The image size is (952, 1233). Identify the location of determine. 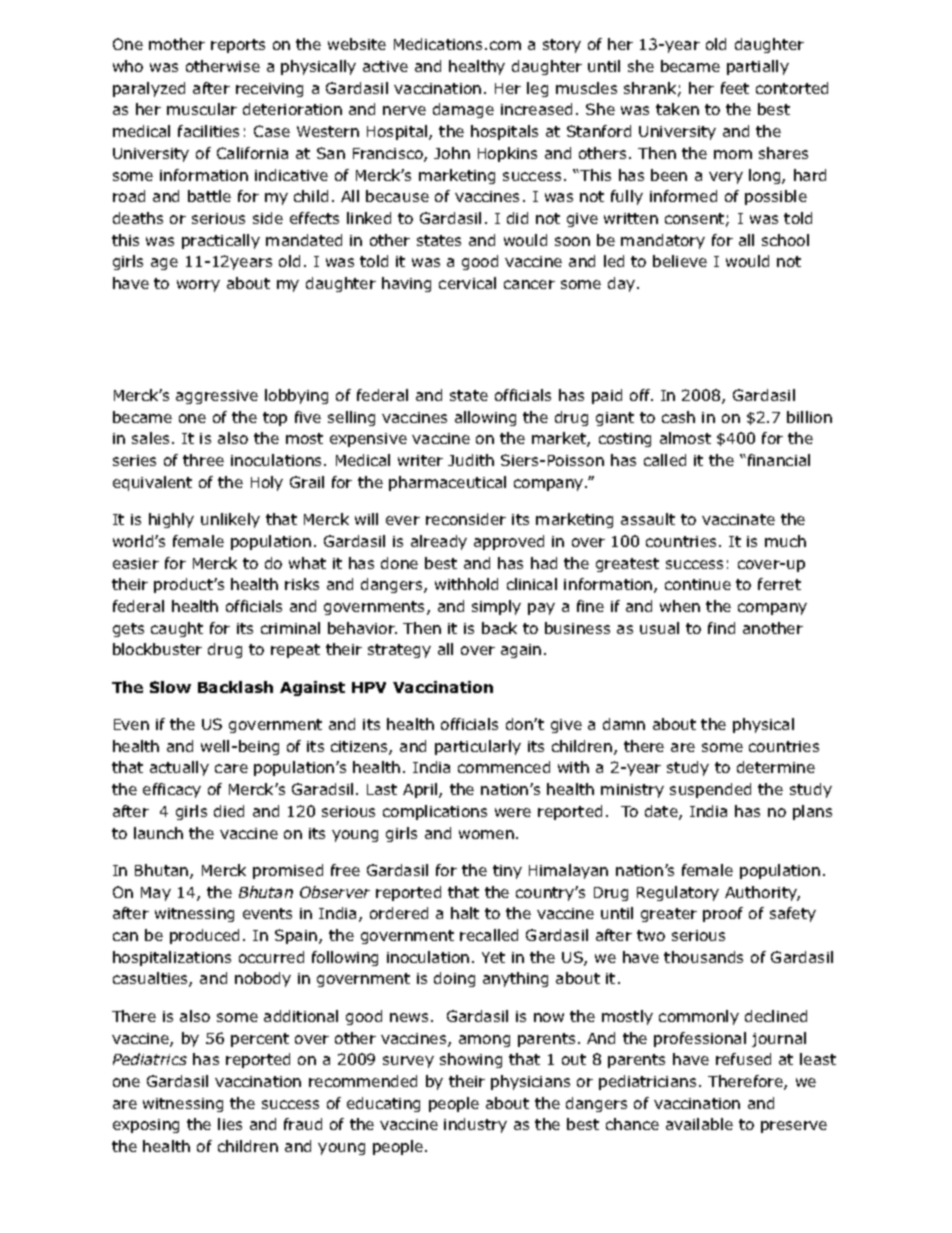
(776, 767).
